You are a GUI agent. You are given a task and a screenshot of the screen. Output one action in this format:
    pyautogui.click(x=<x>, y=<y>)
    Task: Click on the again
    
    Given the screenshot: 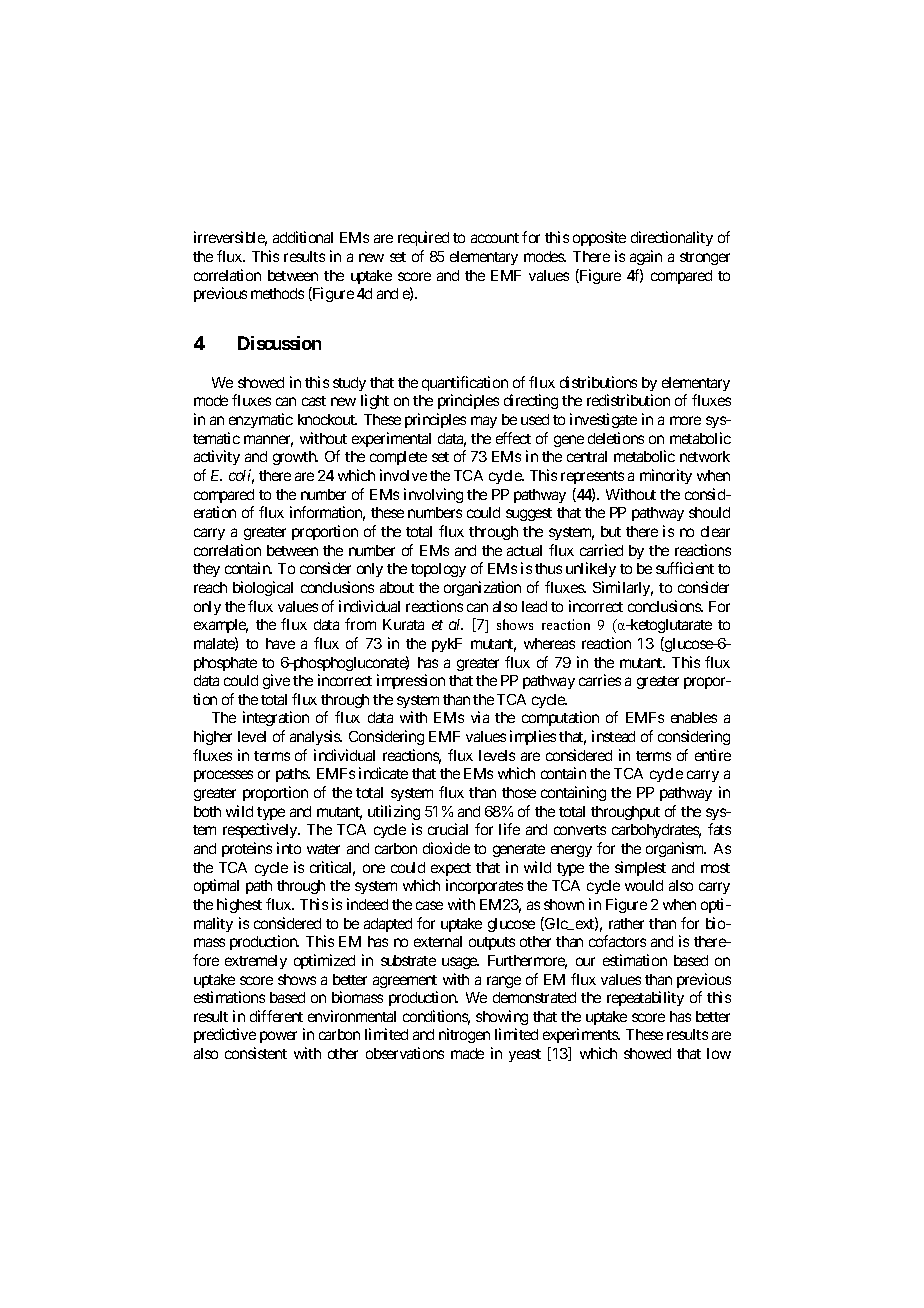 What is the action you would take?
    pyautogui.click(x=646, y=257)
